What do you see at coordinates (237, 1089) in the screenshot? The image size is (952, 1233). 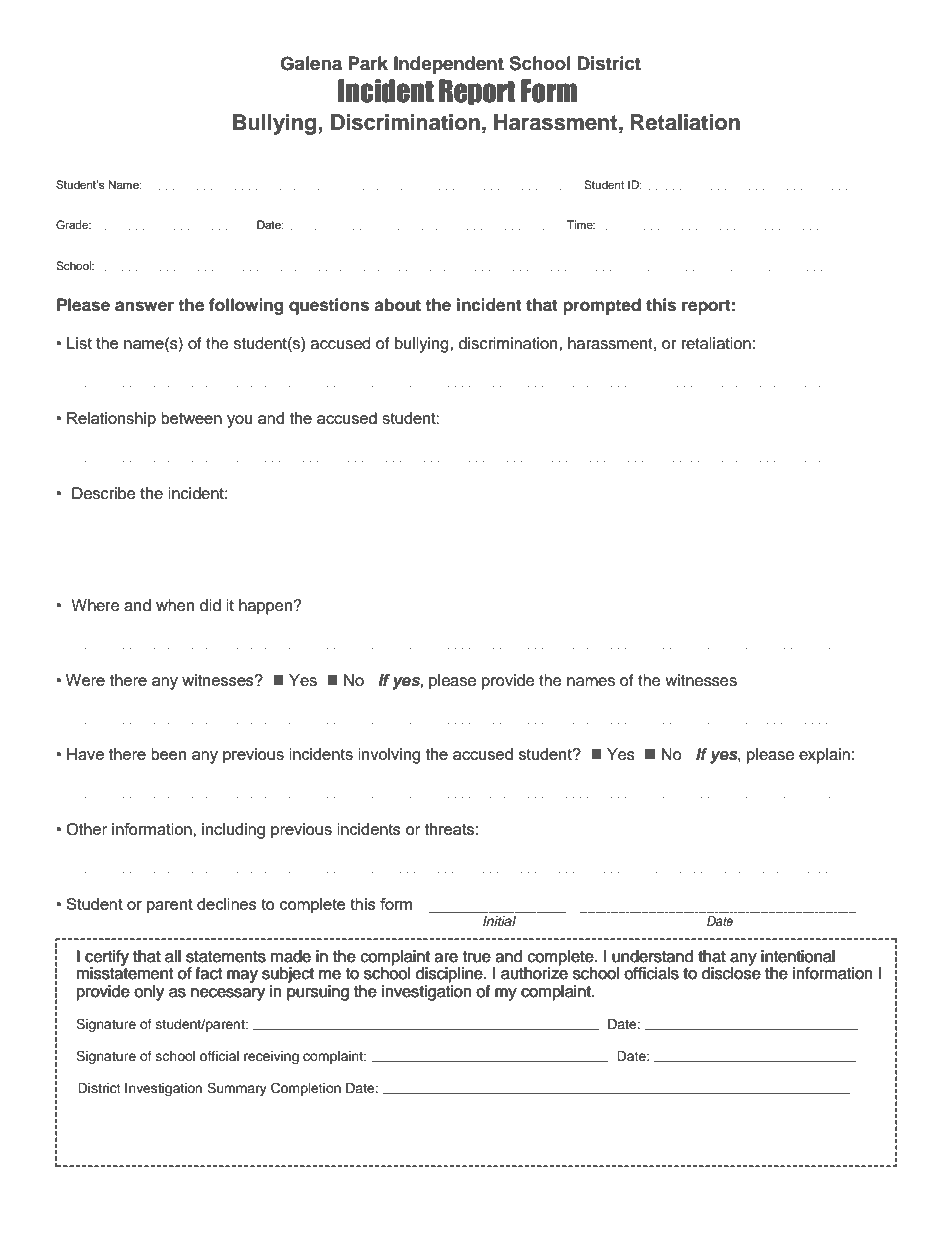 I see `Summary` at bounding box center [237, 1089].
